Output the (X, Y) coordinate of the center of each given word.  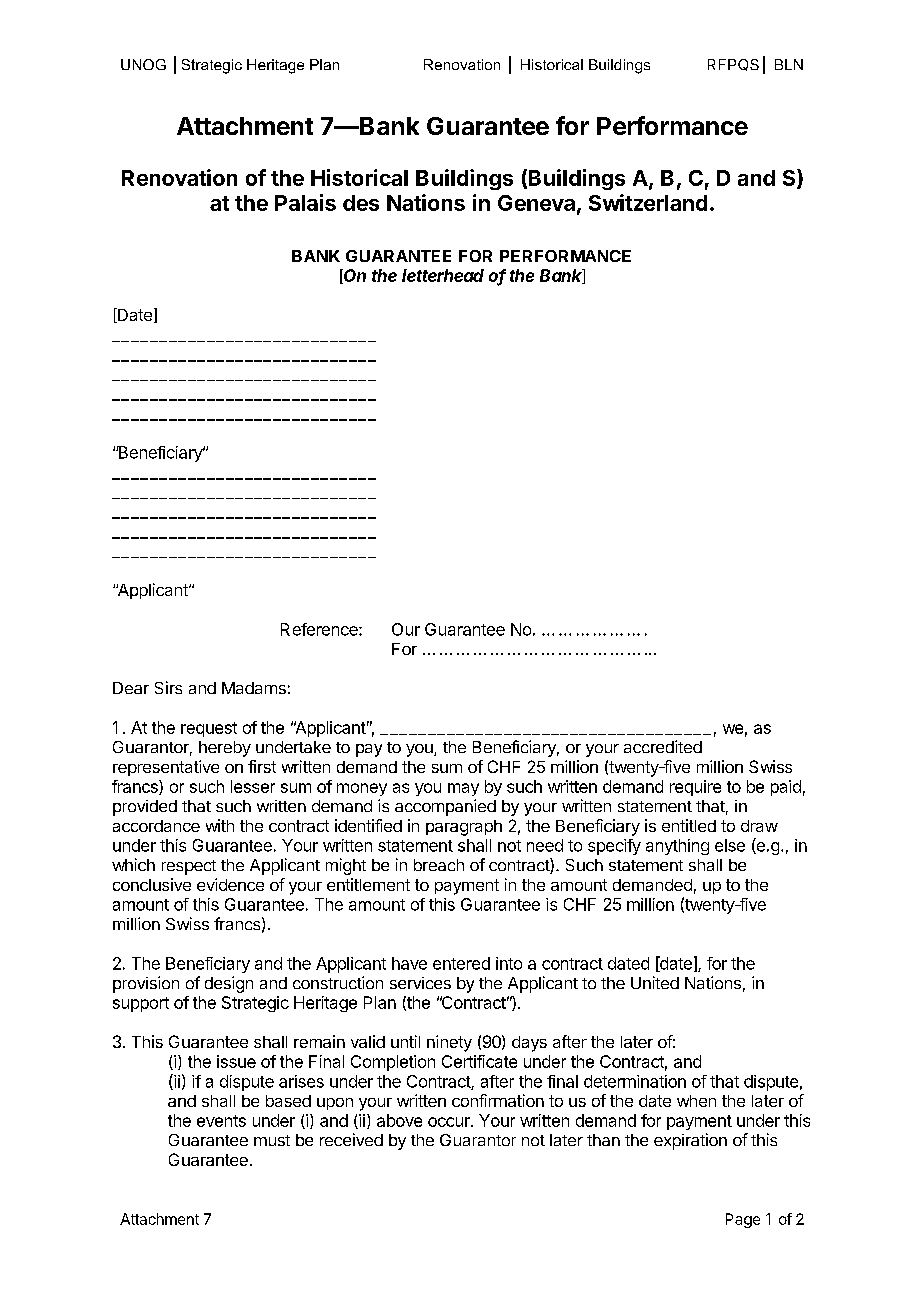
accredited (663, 746)
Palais (305, 202)
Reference (320, 629)
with (220, 825)
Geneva (536, 203)
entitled (689, 825)
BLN (789, 64)
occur (450, 1122)
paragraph (464, 828)
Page (743, 1220)
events (221, 1121)
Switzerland (648, 202)
